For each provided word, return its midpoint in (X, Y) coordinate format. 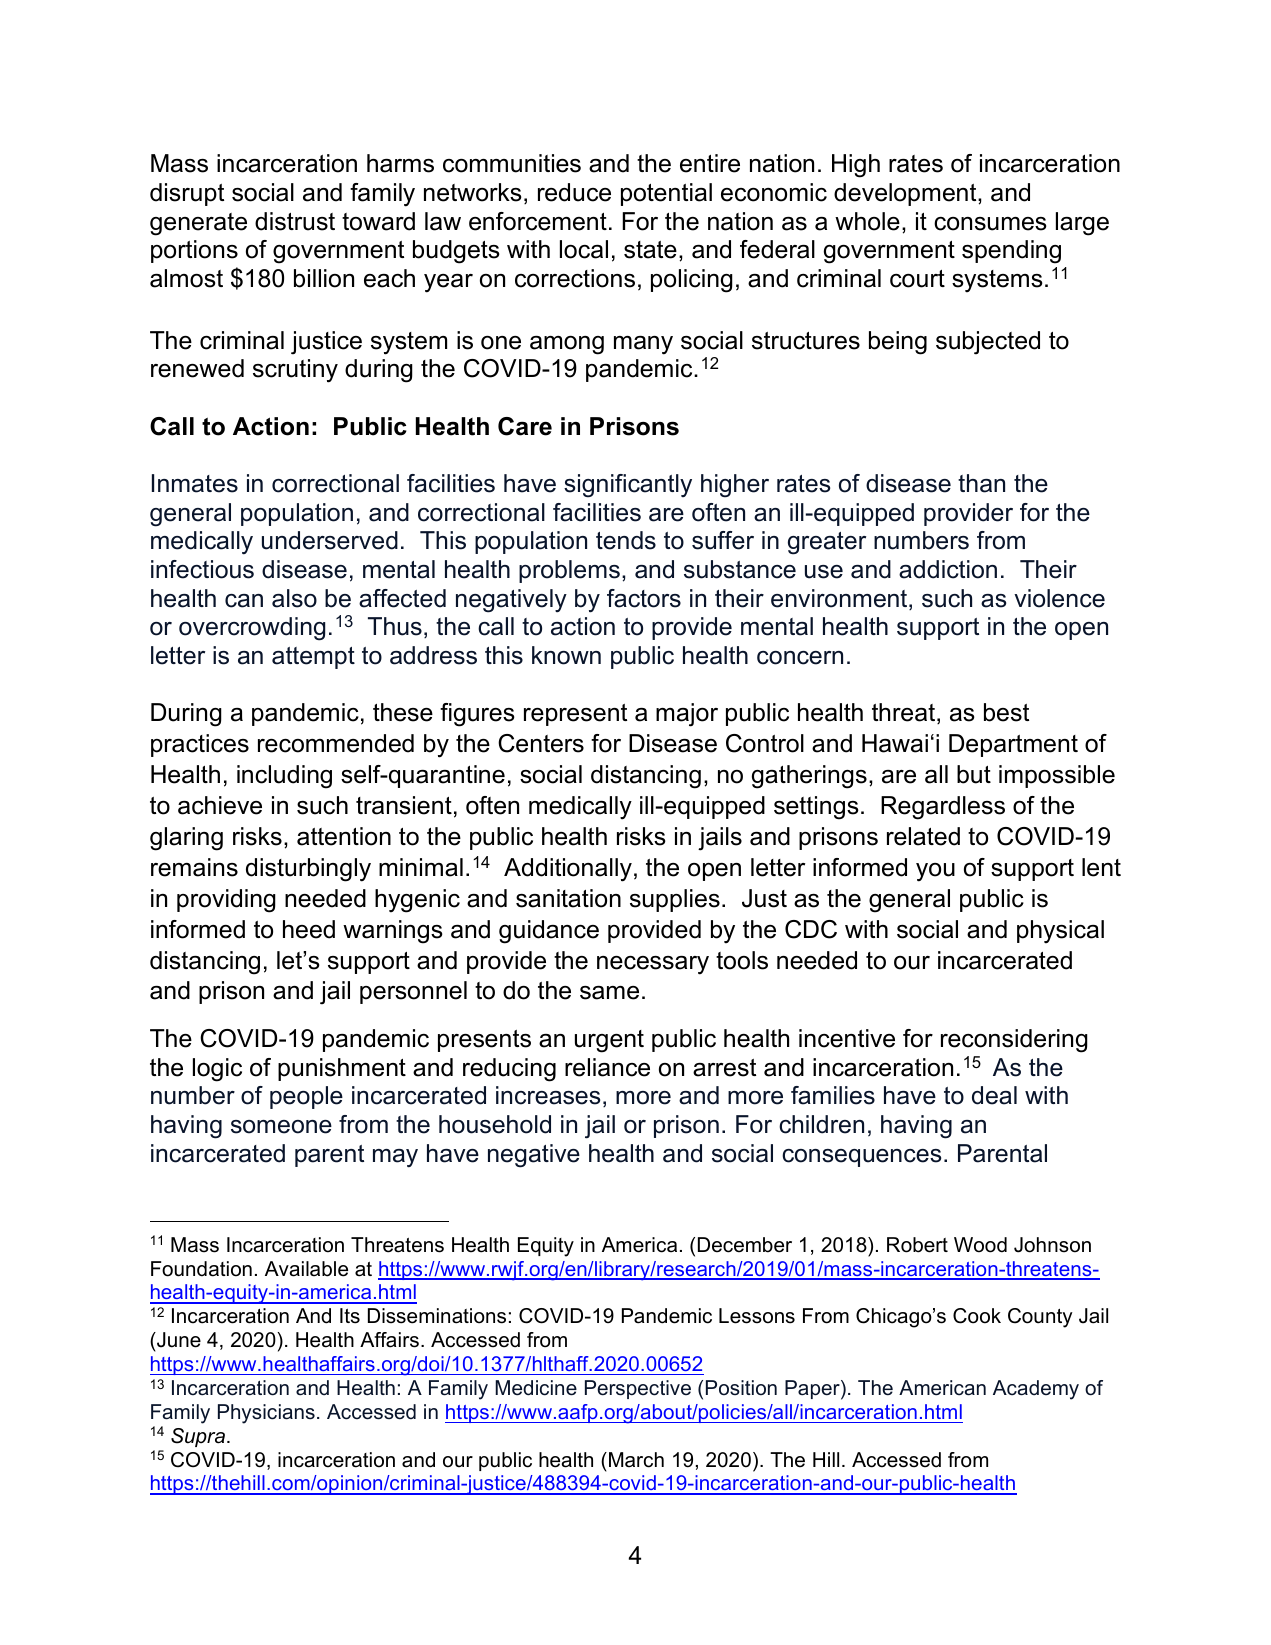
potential (666, 194)
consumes (990, 224)
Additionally (568, 870)
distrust (295, 221)
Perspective (638, 1389)
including (284, 777)
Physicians (266, 1414)
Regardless (943, 808)
